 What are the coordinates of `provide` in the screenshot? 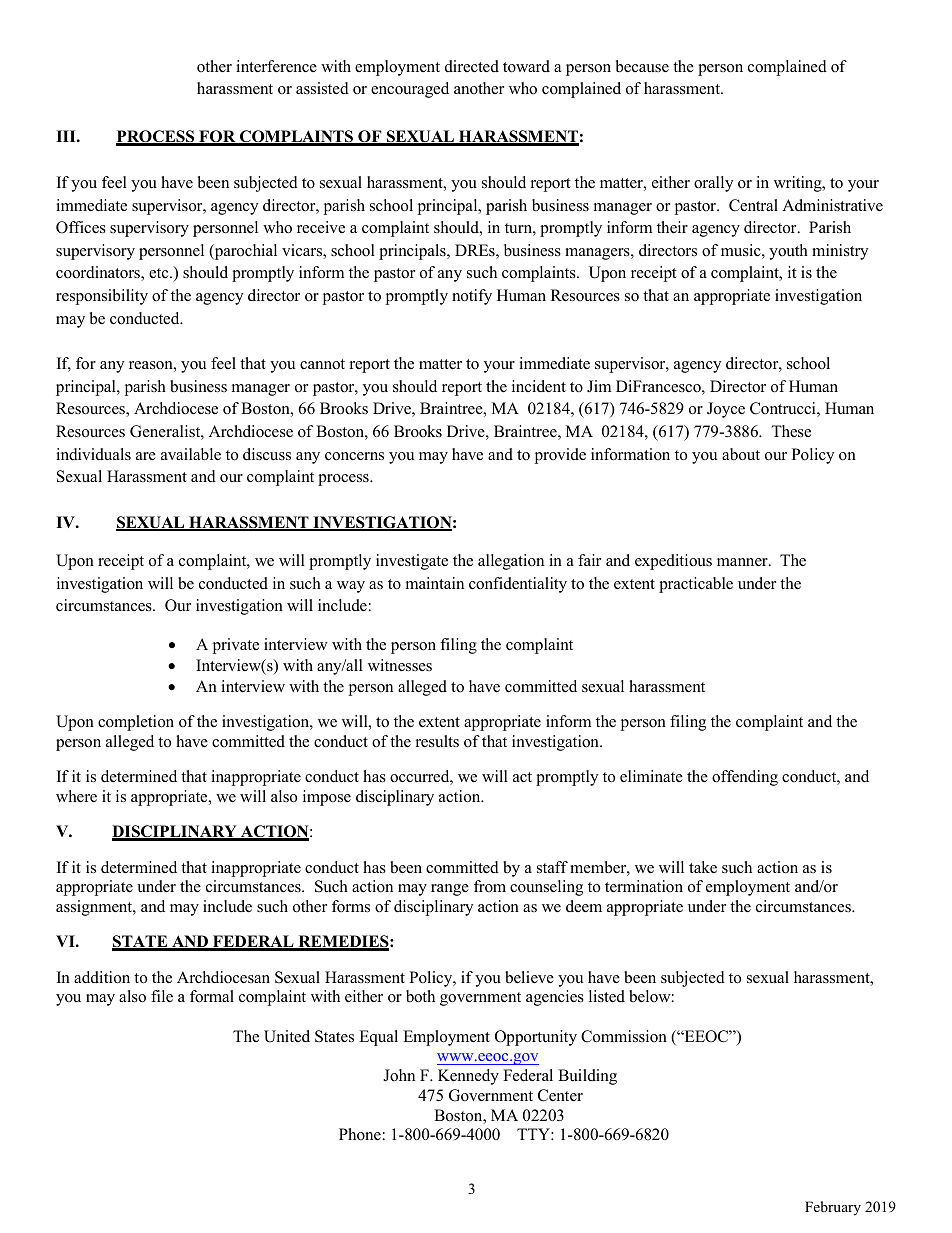 It's located at (560, 456).
